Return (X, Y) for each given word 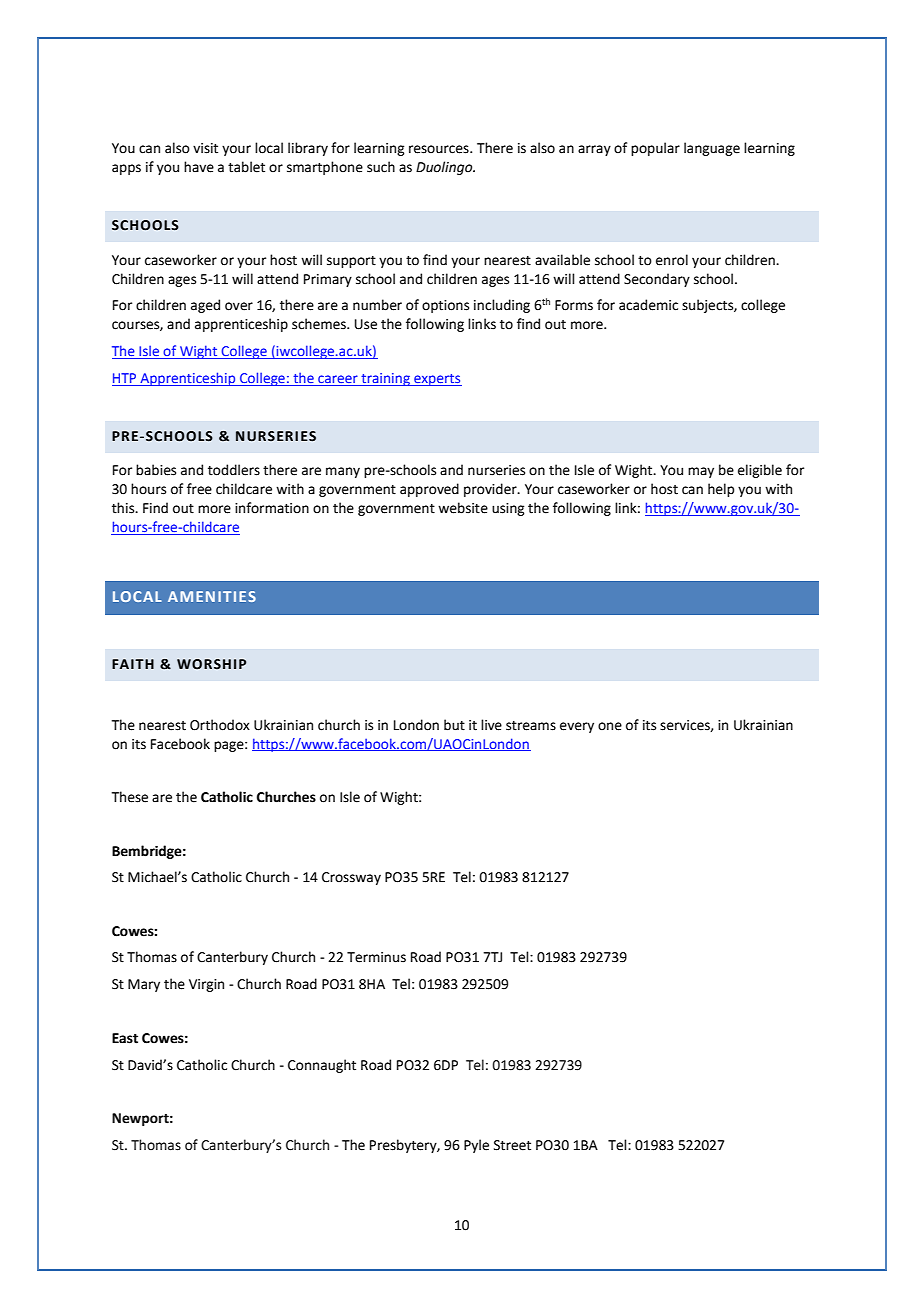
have (199, 167)
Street (512, 1145)
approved (429, 490)
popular (655, 149)
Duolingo (445, 168)
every (577, 727)
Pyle (476, 1146)
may (701, 472)
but (454, 725)
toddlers (234, 470)
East (125, 1038)
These (130, 797)
